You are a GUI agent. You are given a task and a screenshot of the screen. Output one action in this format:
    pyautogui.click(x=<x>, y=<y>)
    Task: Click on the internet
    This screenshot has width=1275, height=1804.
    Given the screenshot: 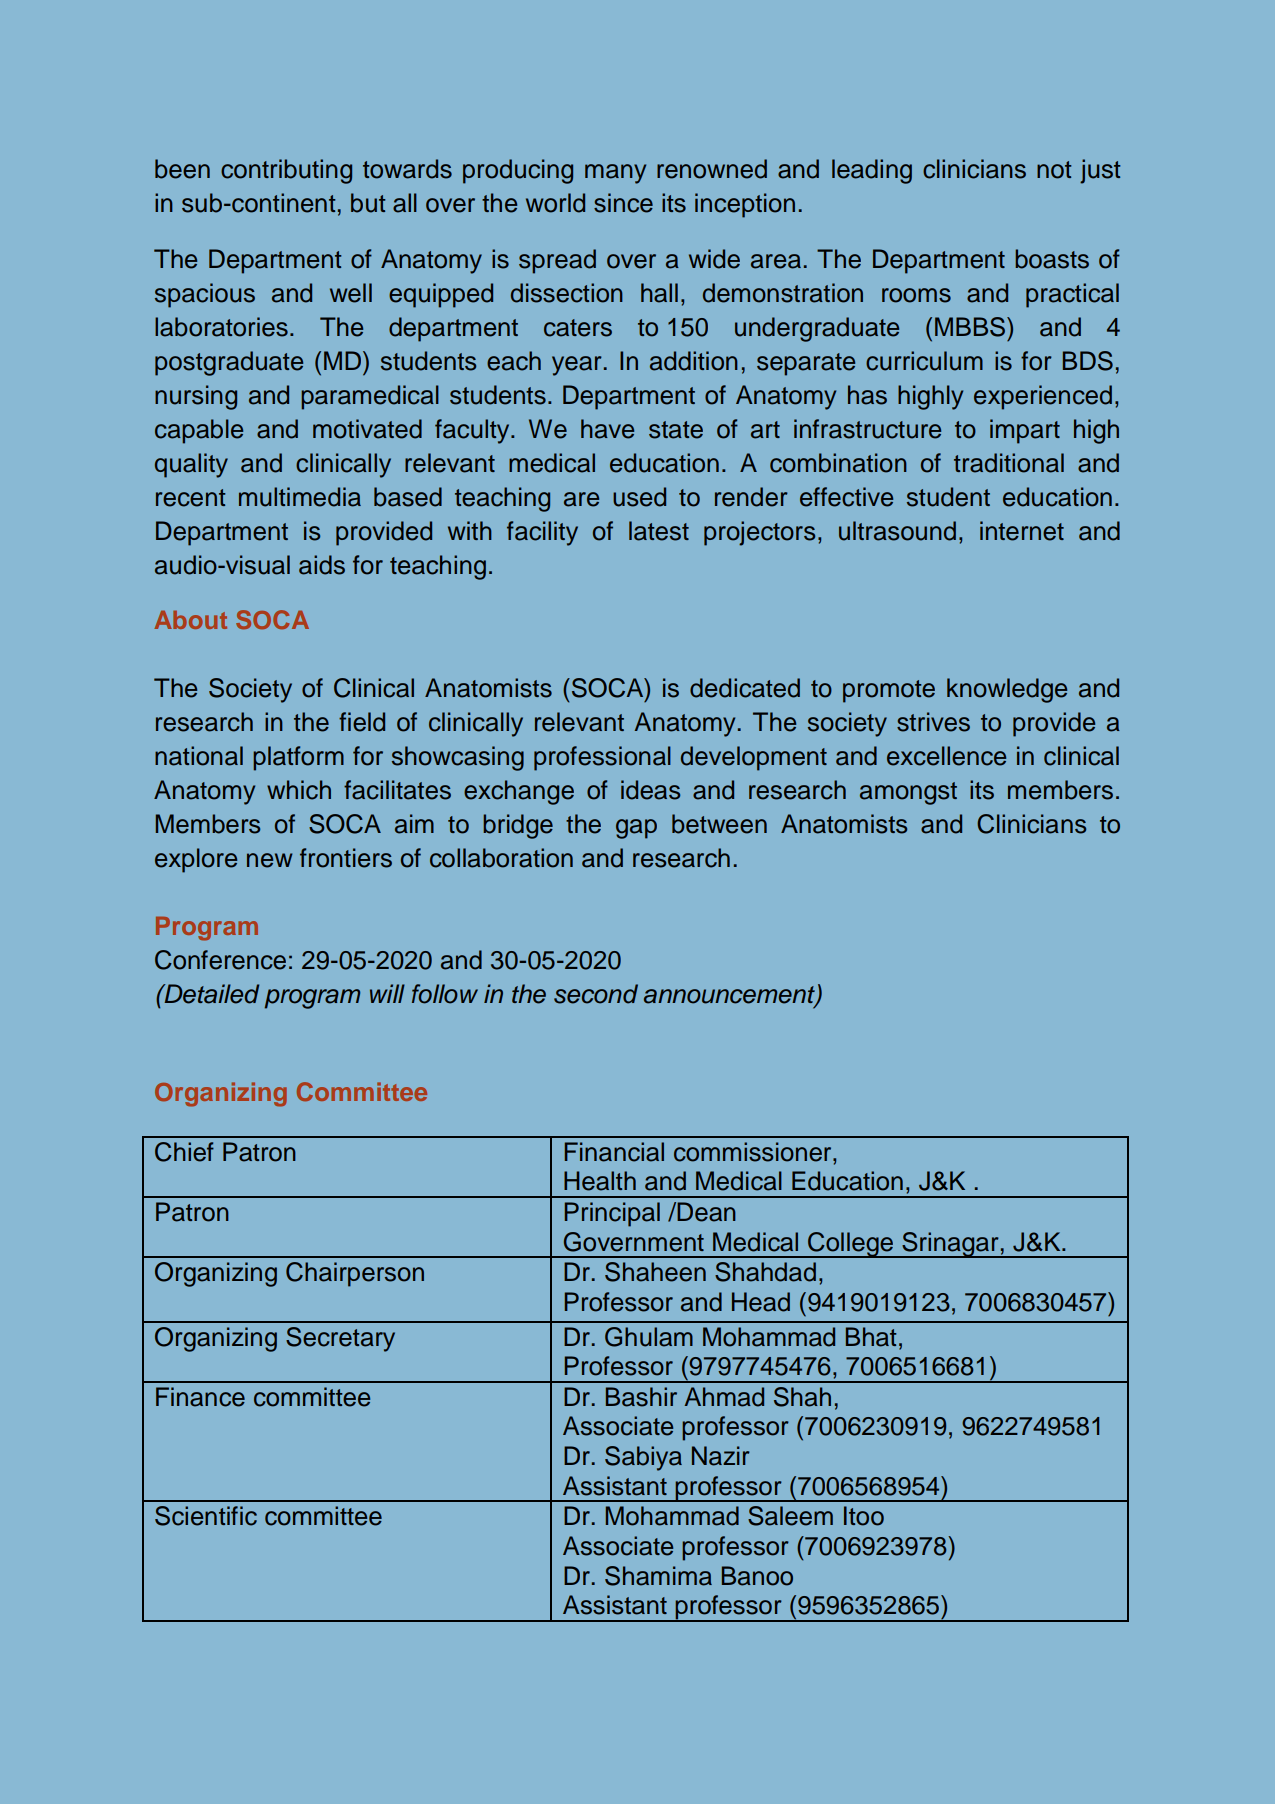 What is the action you would take?
    pyautogui.click(x=1022, y=531)
